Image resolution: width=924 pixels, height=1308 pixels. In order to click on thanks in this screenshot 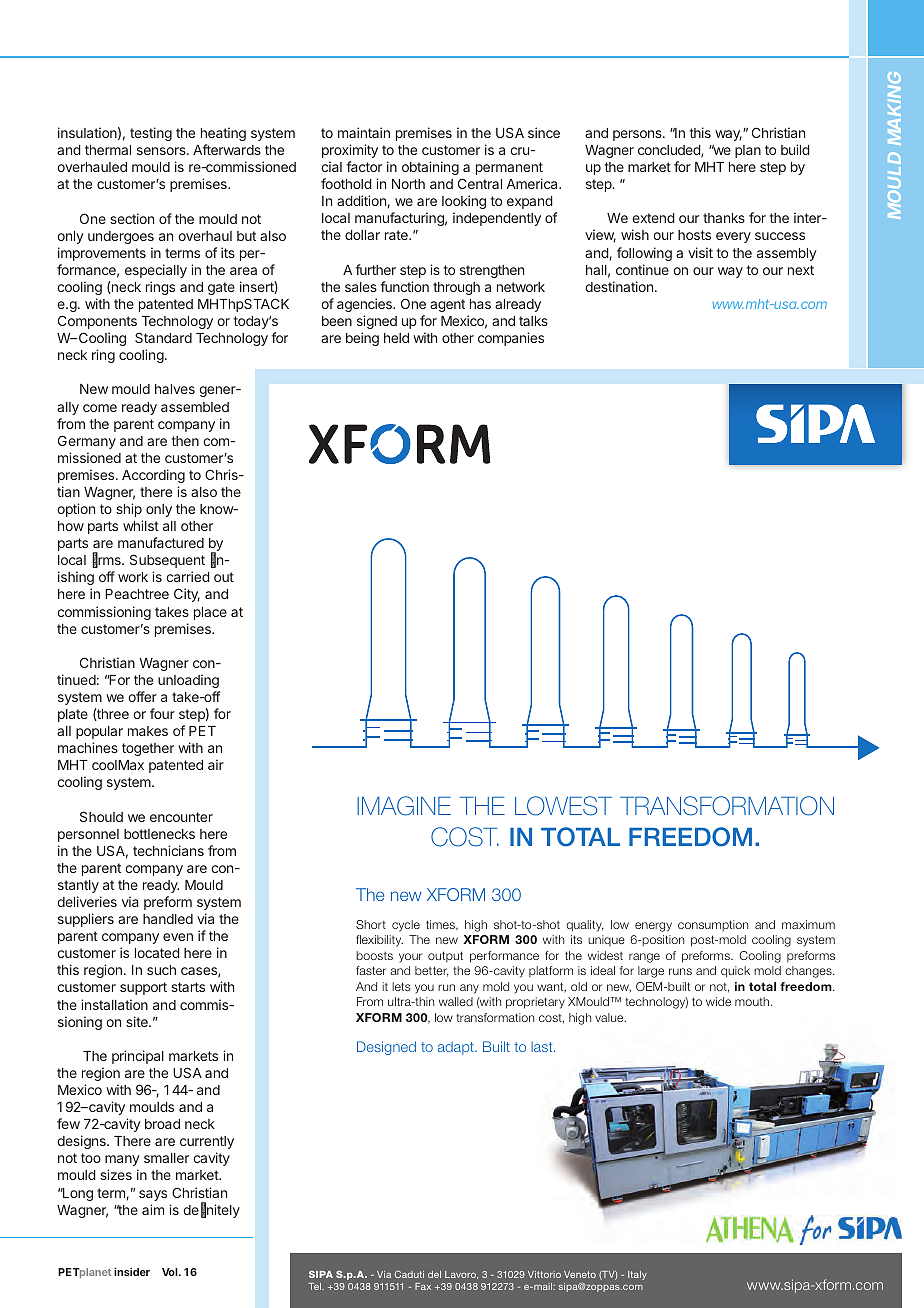, I will do `click(724, 218)`.
